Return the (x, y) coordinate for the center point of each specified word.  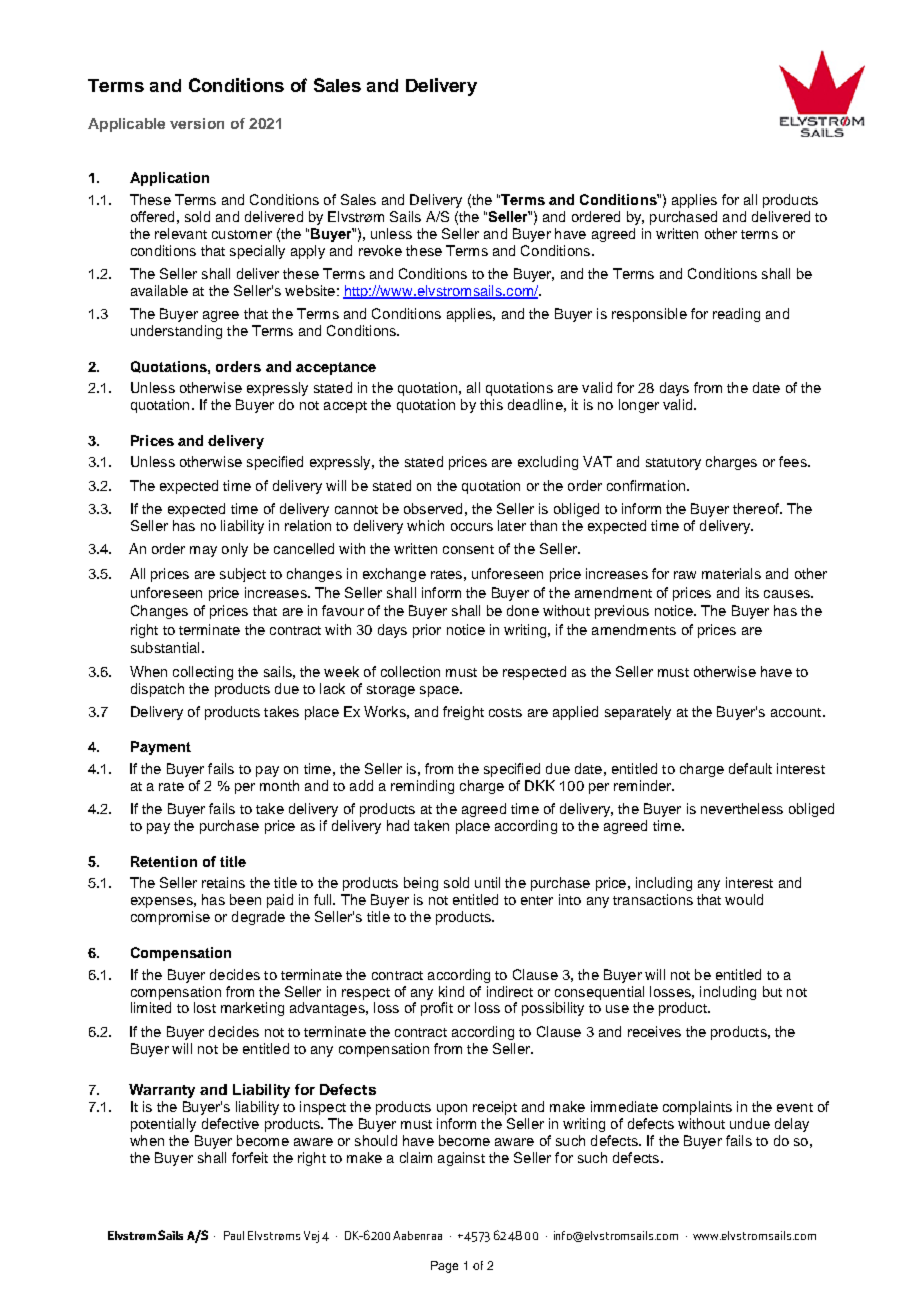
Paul (234, 1235)
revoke (380, 250)
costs (505, 712)
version (197, 123)
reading (736, 315)
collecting (203, 673)
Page (444, 1267)
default (750, 768)
